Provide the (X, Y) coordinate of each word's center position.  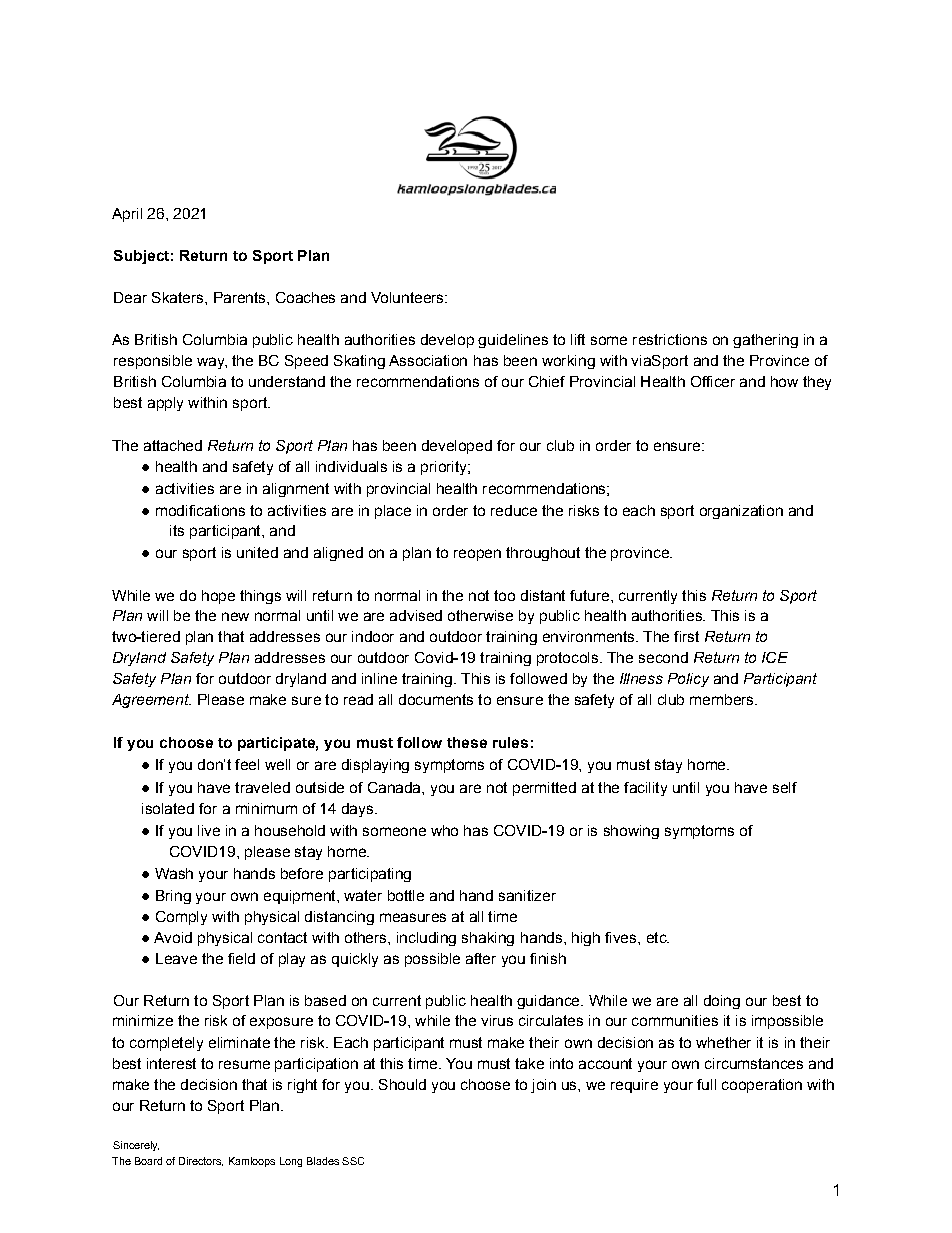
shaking (488, 939)
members (723, 699)
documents (436, 699)
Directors (201, 1161)
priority (445, 468)
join (543, 1086)
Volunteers (408, 297)
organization (741, 512)
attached (173, 445)
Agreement (151, 701)
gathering (765, 341)
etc (658, 937)
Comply (181, 918)
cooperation (762, 1086)
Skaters (179, 297)
